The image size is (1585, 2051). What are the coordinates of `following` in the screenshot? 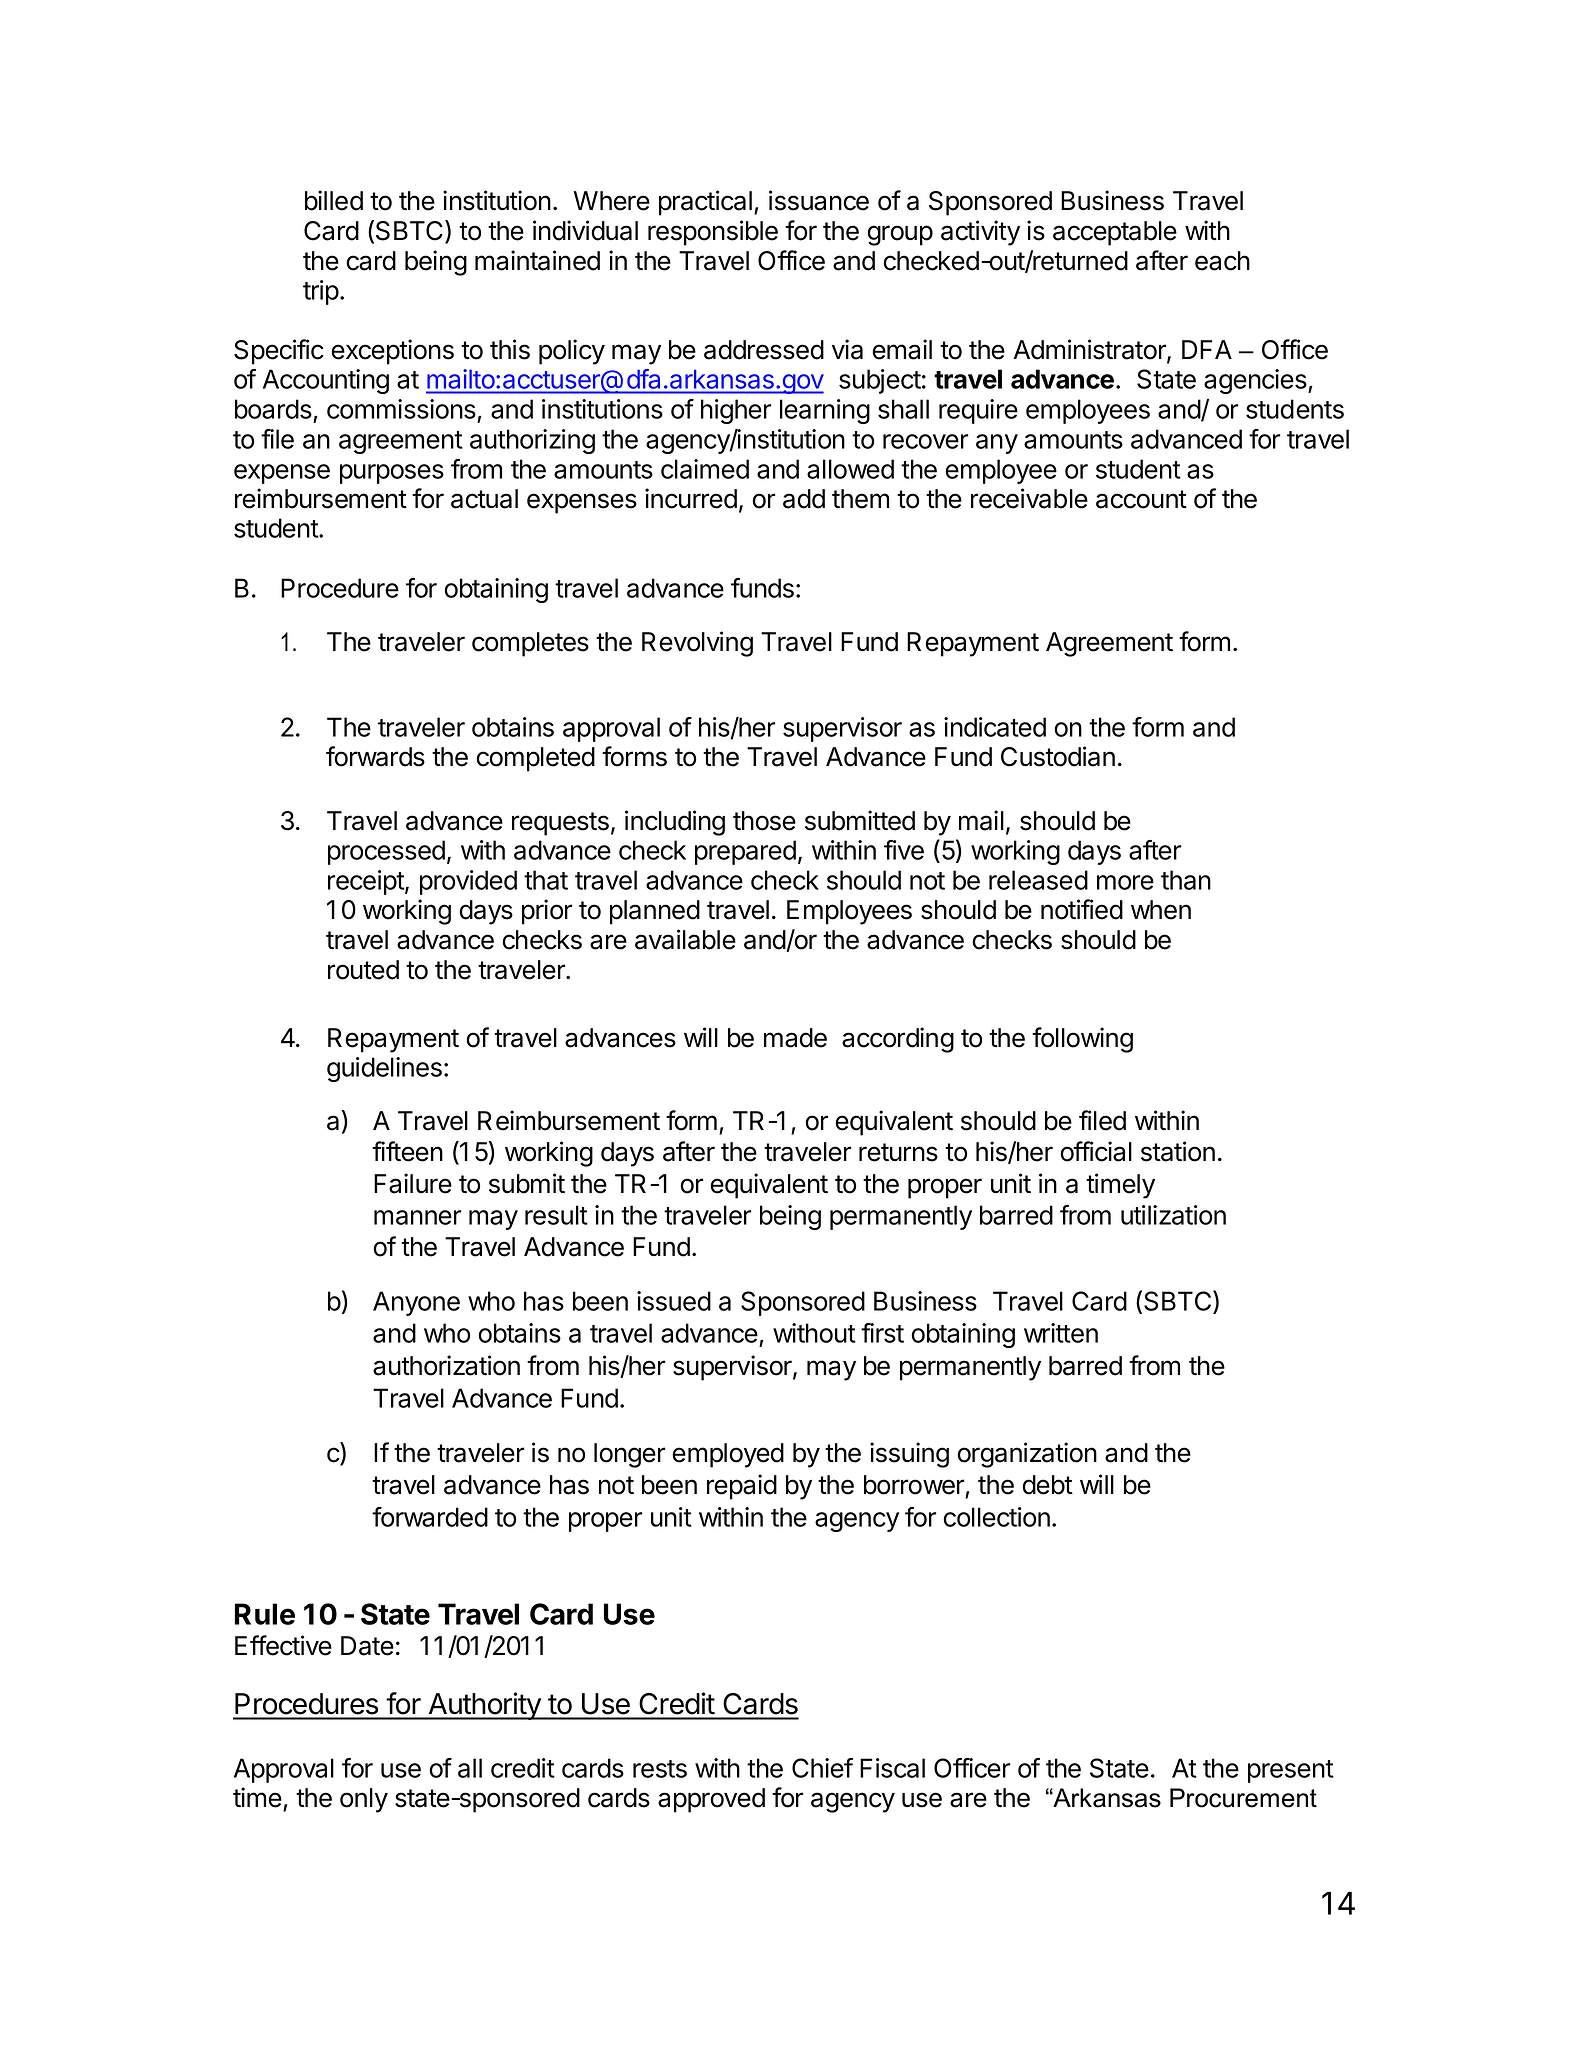 It's located at (1082, 1040).
